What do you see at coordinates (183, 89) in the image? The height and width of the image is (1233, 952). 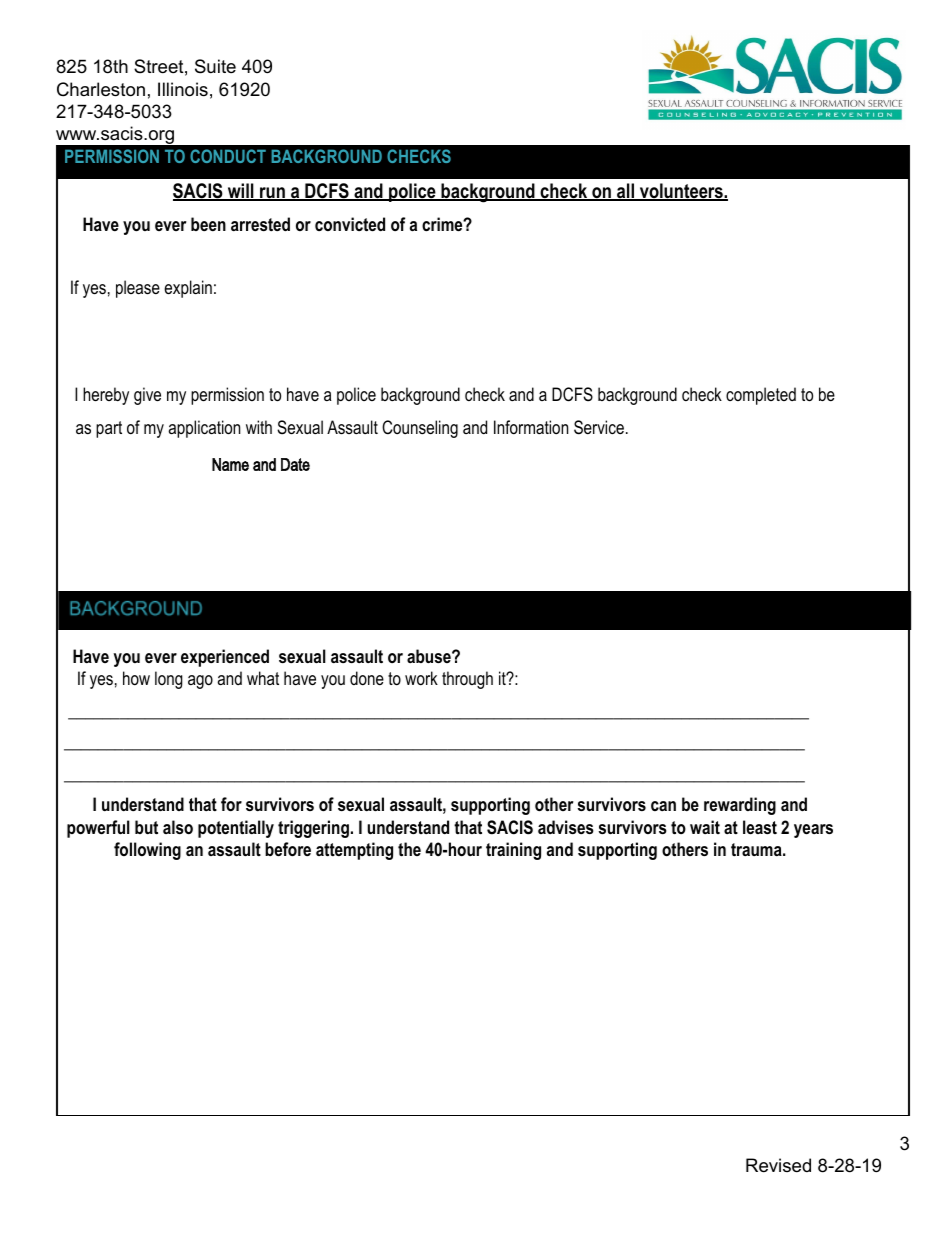 I see `Illinois` at bounding box center [183, 89].
